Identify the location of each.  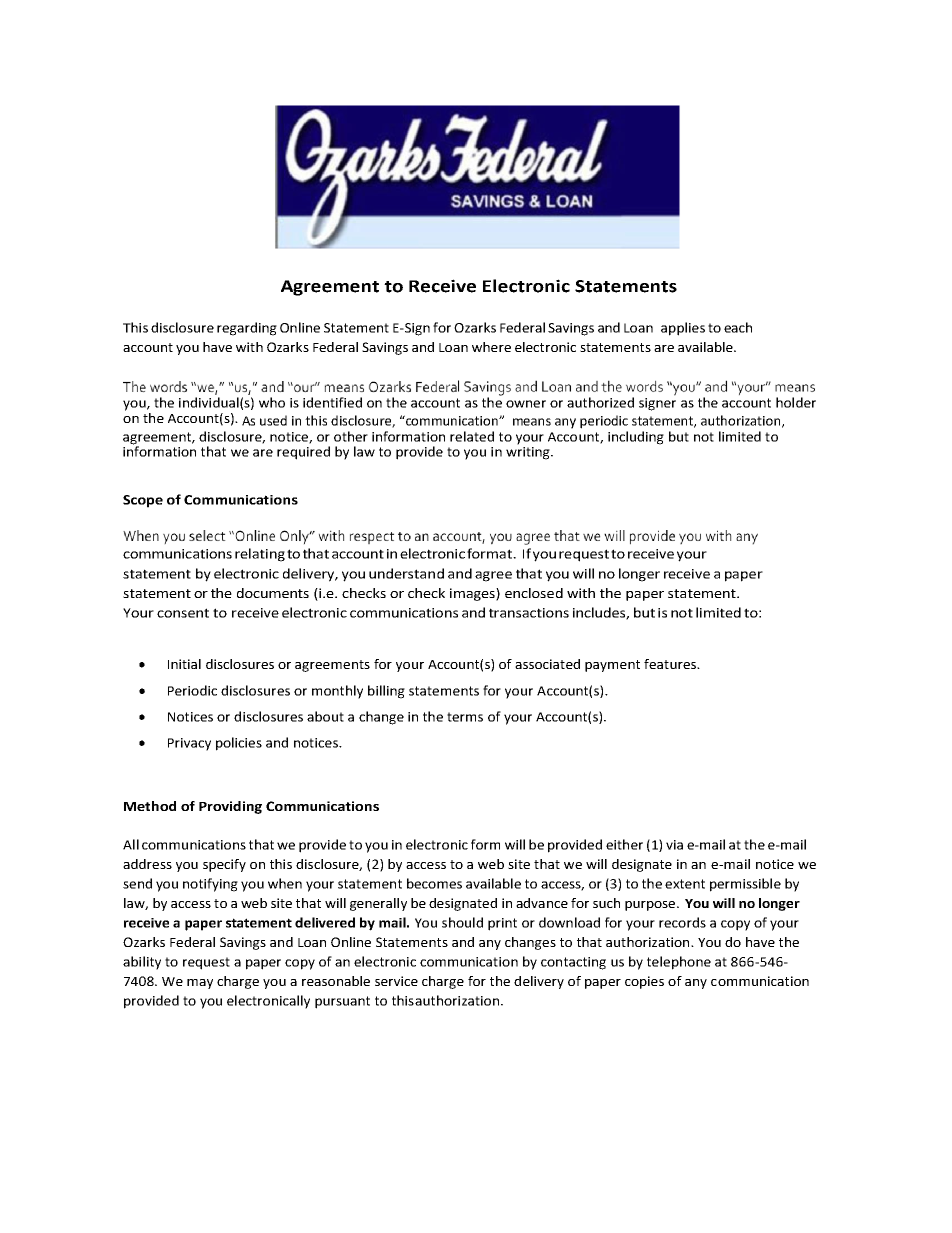
(738, 327).
